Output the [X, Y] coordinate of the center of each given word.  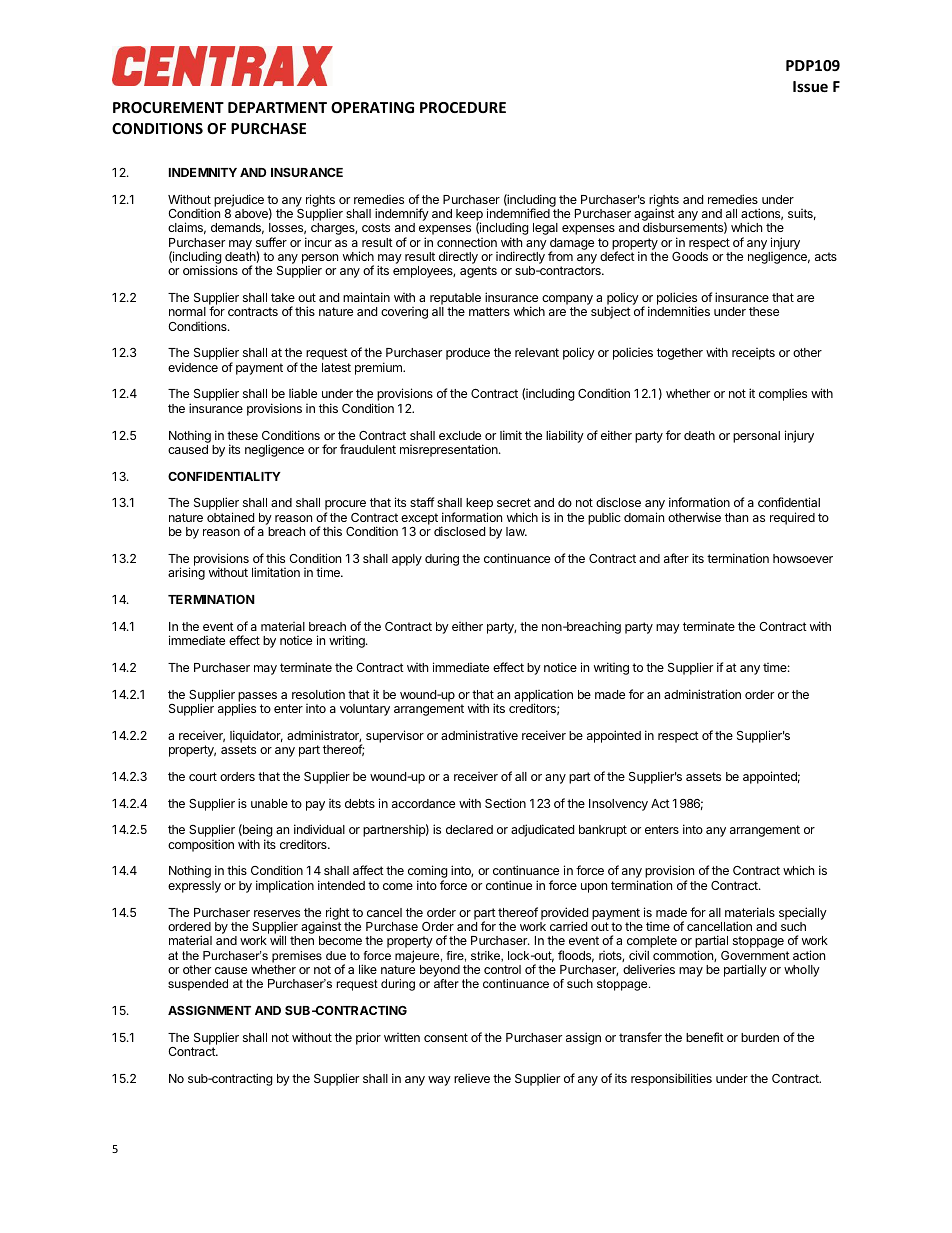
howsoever [803, 558]
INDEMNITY [203, 172]
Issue [810, 86]
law [516, 531]
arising [186, 573]
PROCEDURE [463, 107]
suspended [198, 985]
